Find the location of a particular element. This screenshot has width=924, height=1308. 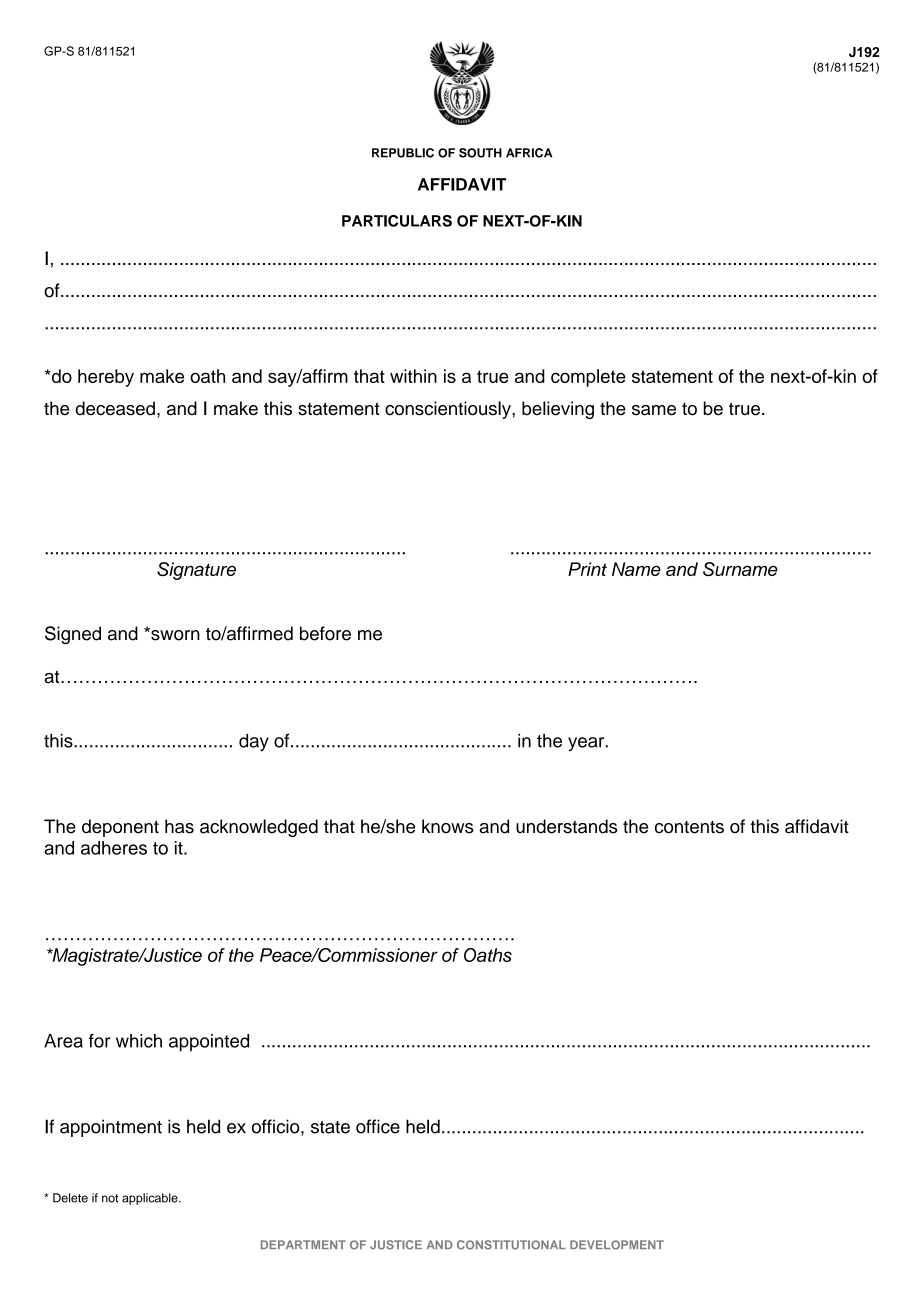

PARTICULARS is located at coordinates (397, 221).
